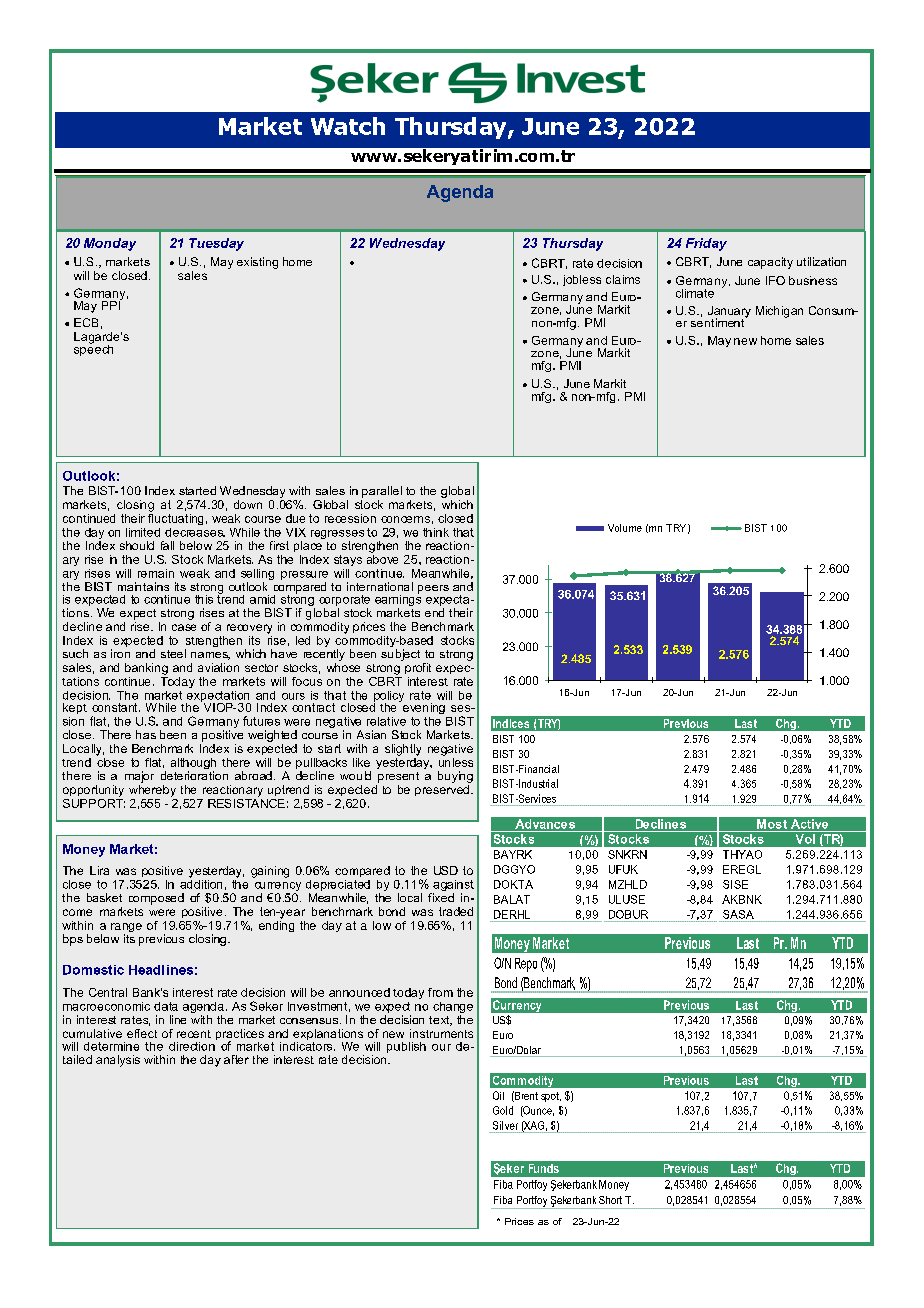 Image resolution: width=924 pixels, height=1308 pixels. Describe the element at coordinates (348, 126) in the image. I see `Watch` at that location.
